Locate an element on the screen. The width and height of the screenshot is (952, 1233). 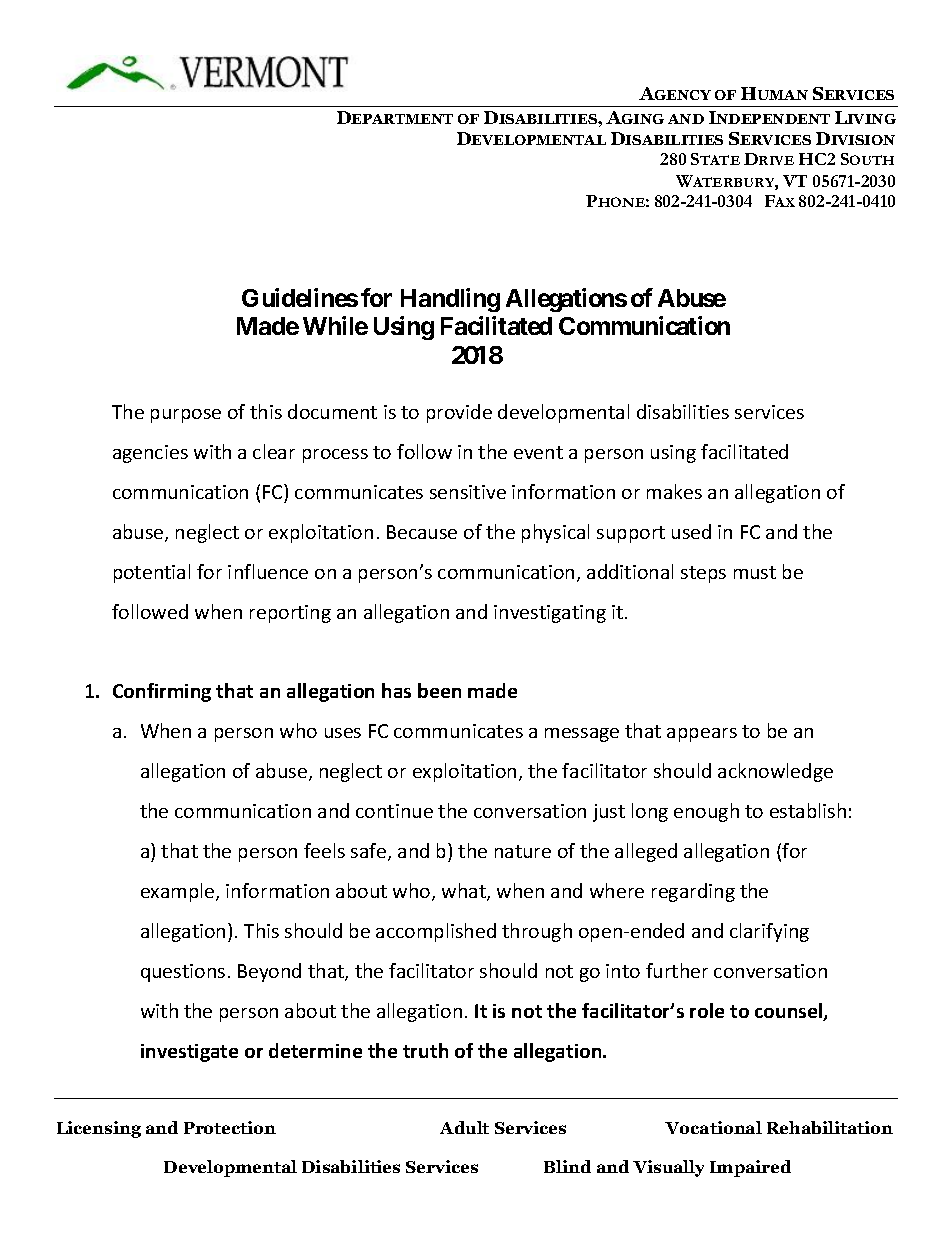
been is located at coordinates (439, 690).
